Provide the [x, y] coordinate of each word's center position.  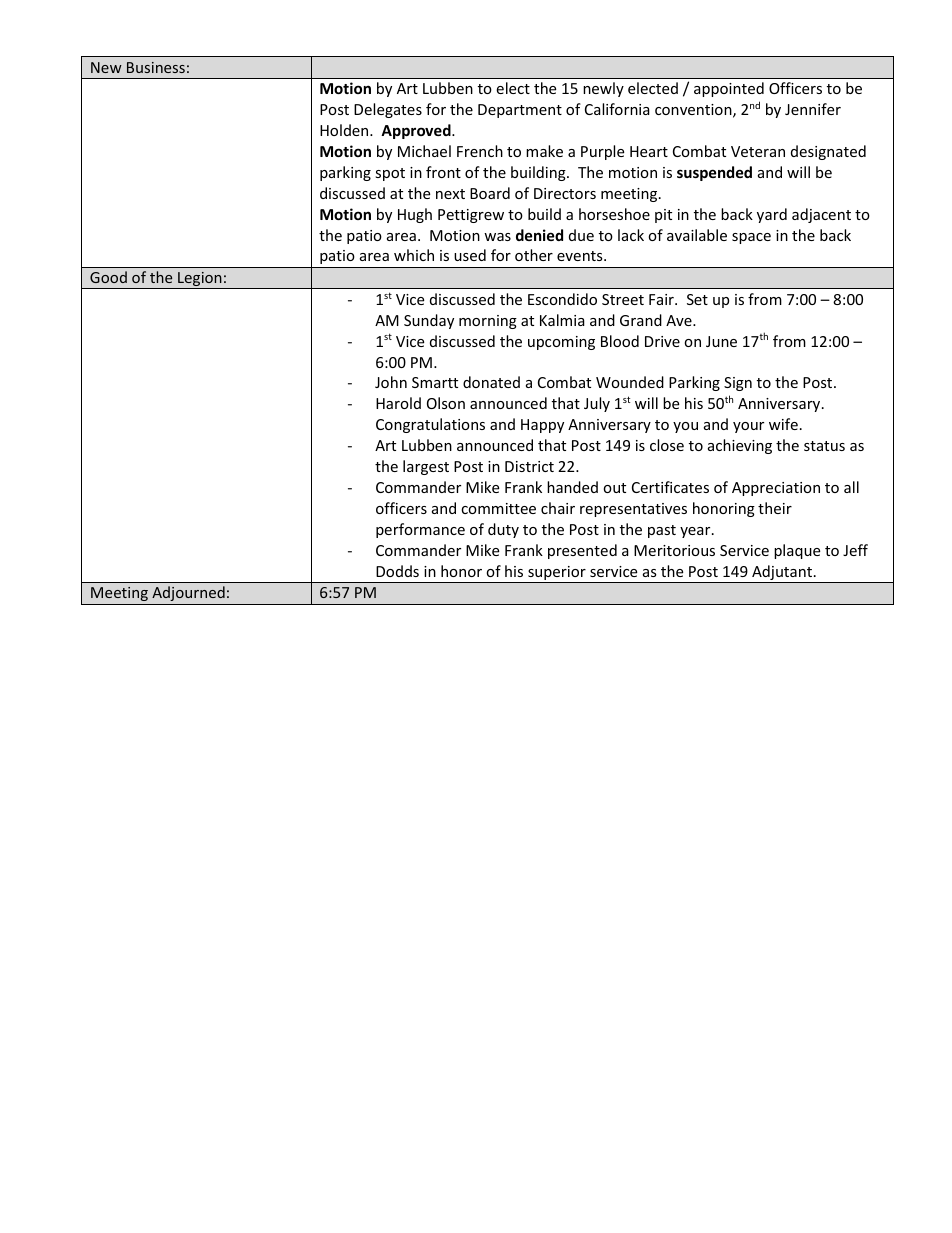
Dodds [397, 571]
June [721, 341]
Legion [200, 280]
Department [520, 111]
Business [156, 67]
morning [488, 322]
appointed [729, 89]
